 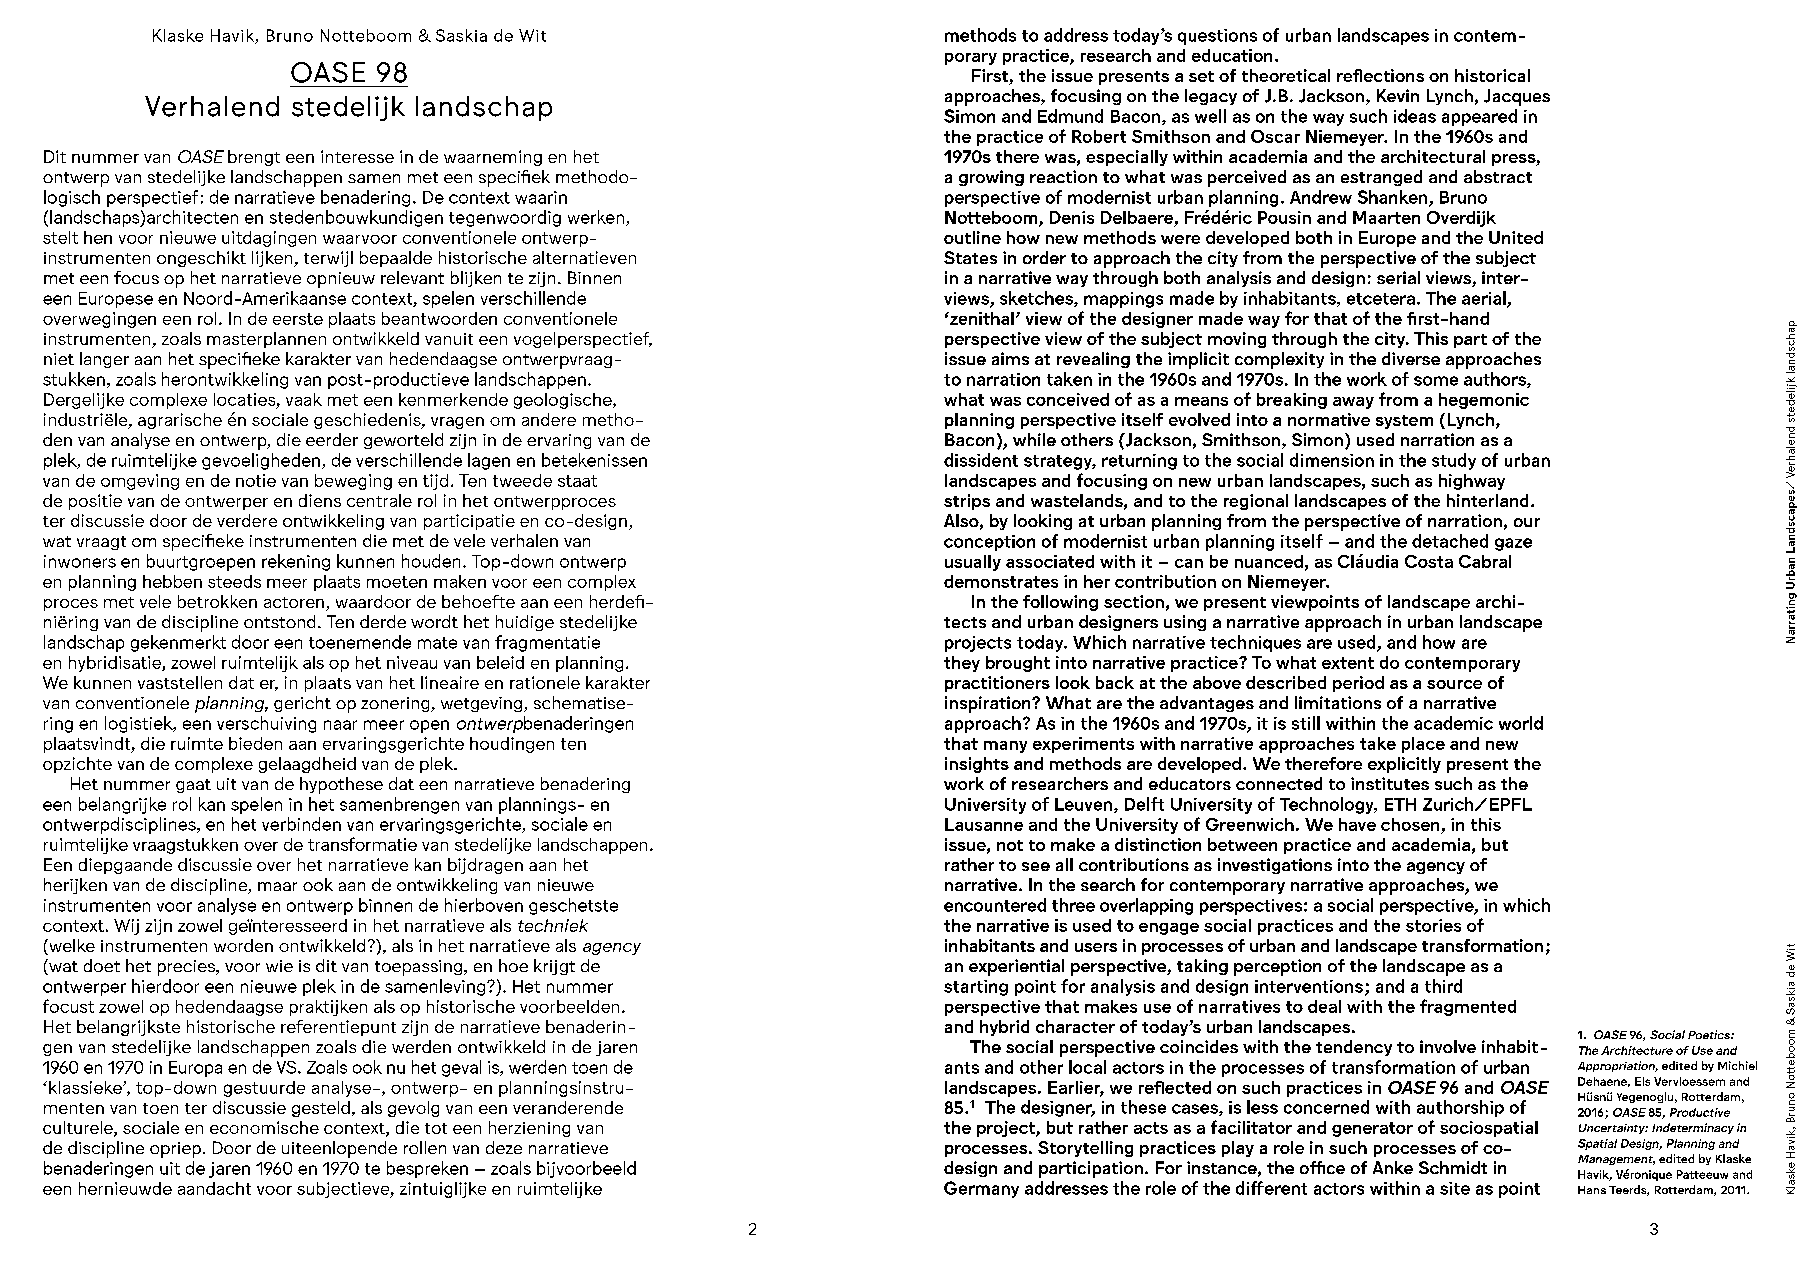 What do you see at coordinates (98, 237) in the screenshot?
I see `hen` at bounding box center [98, 237].
